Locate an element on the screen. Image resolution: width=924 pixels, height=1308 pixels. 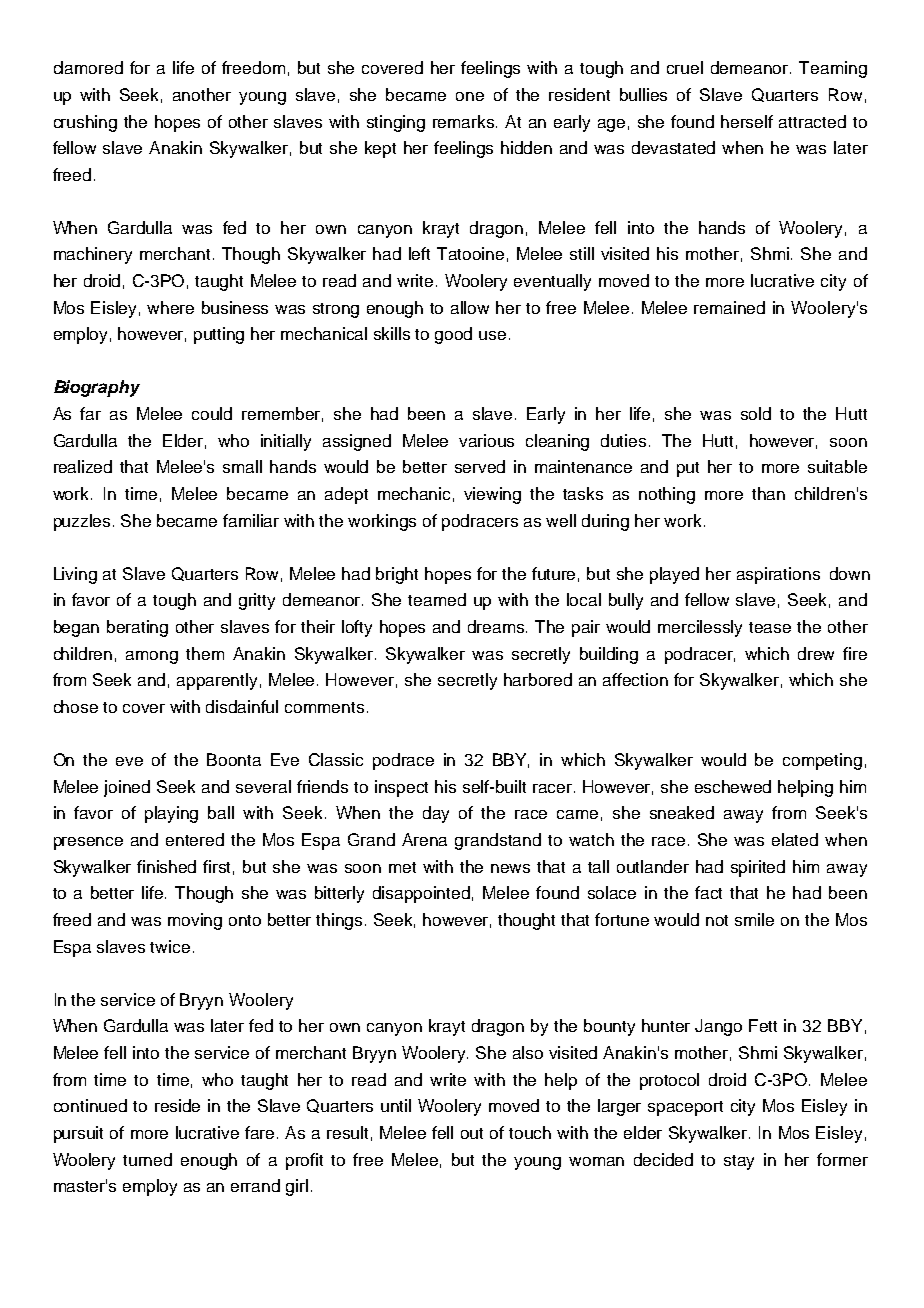
turned is located at coordinates (147, 1159).
